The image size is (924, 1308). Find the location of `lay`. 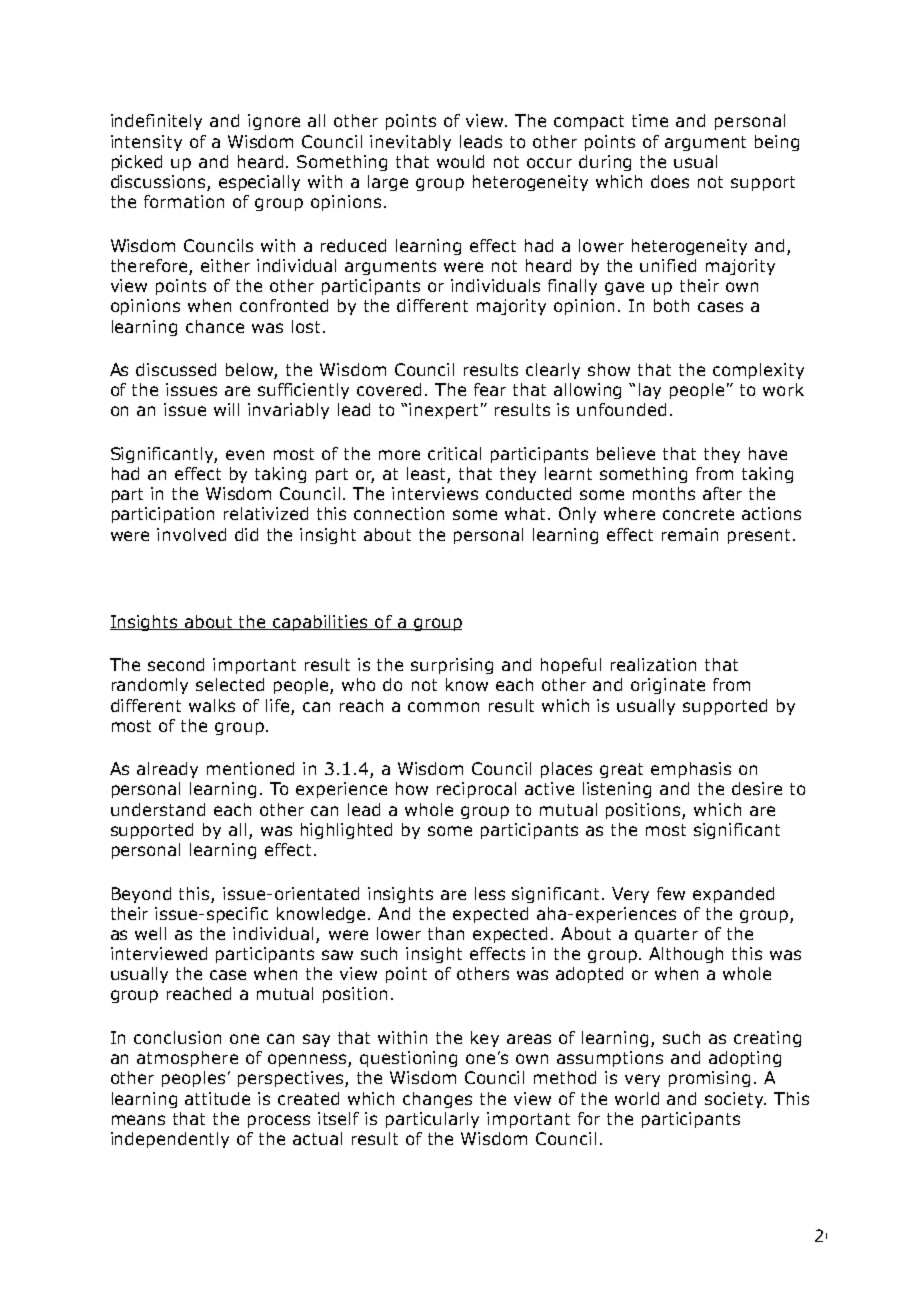

lay is located at coordinates (650, 391).
